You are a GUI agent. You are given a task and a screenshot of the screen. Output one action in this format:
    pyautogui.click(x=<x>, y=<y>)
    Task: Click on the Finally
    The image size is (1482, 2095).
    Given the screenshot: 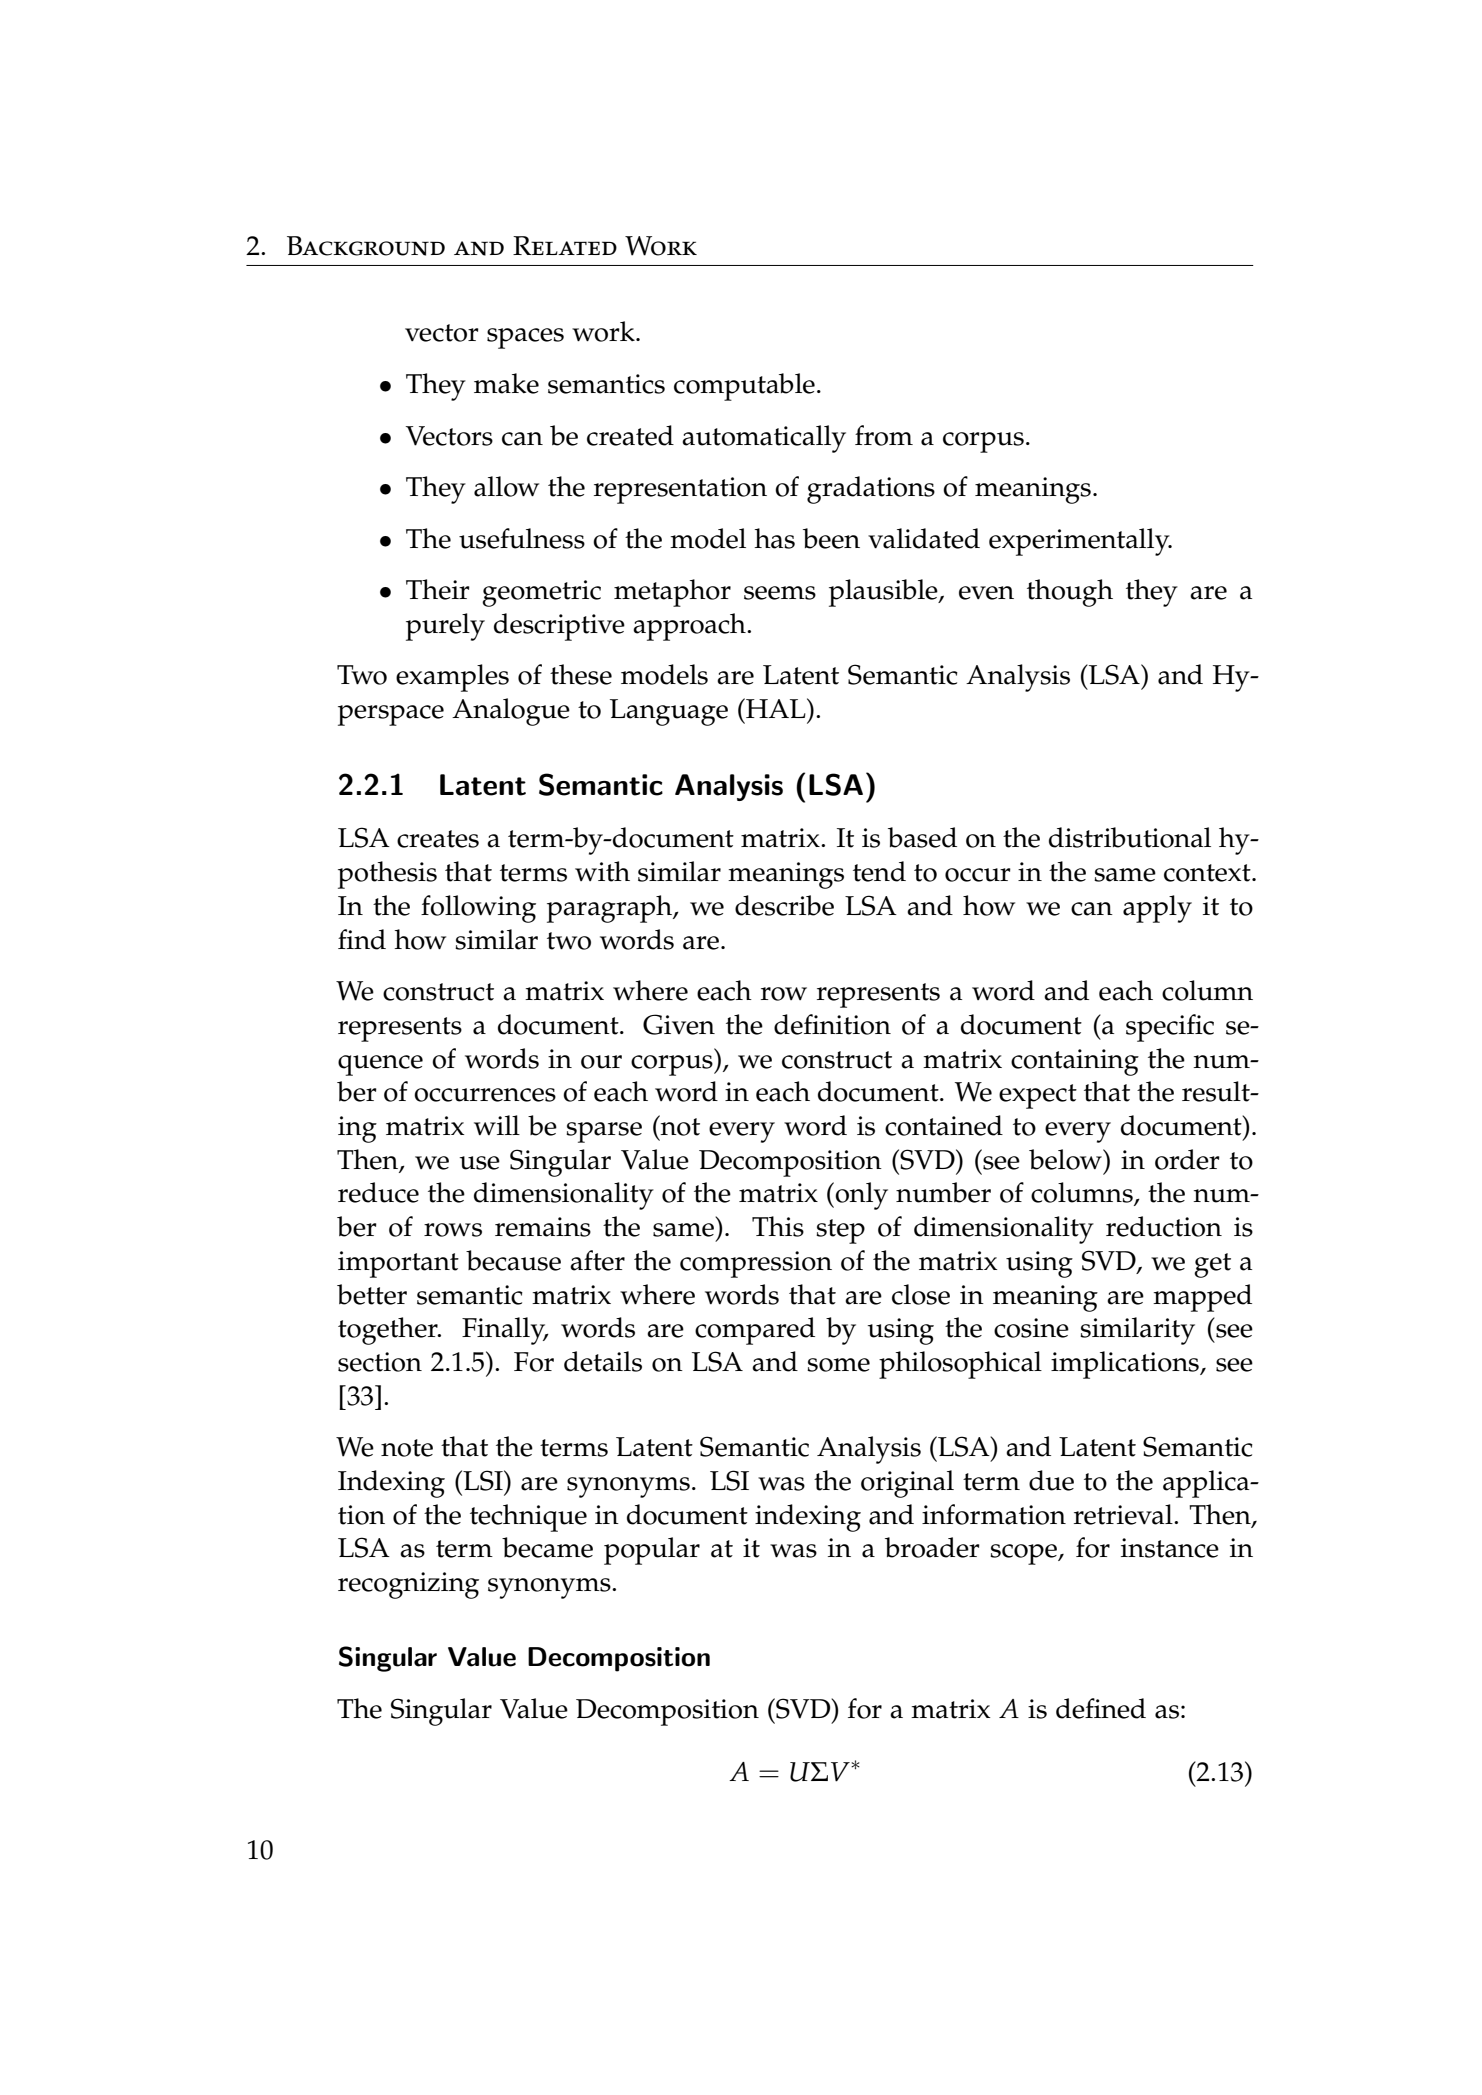 What is the action you would take?
    pyautogui.click(x=505, y=1331)
